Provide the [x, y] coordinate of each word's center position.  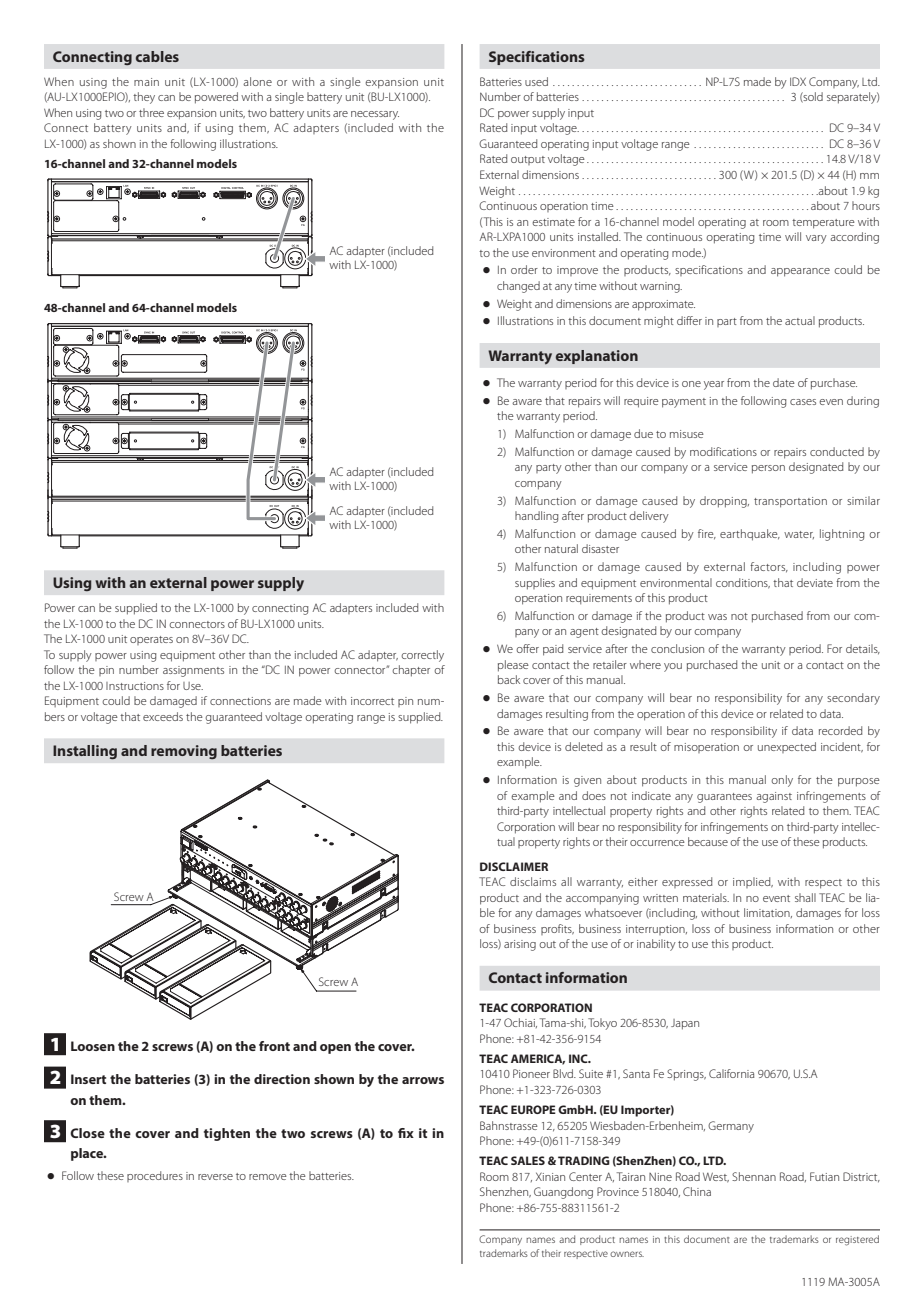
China [697, 1191]
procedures [155, 1176]
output [528, 160]
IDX [798, 81]
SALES [528, 1160]
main [146, 82]
